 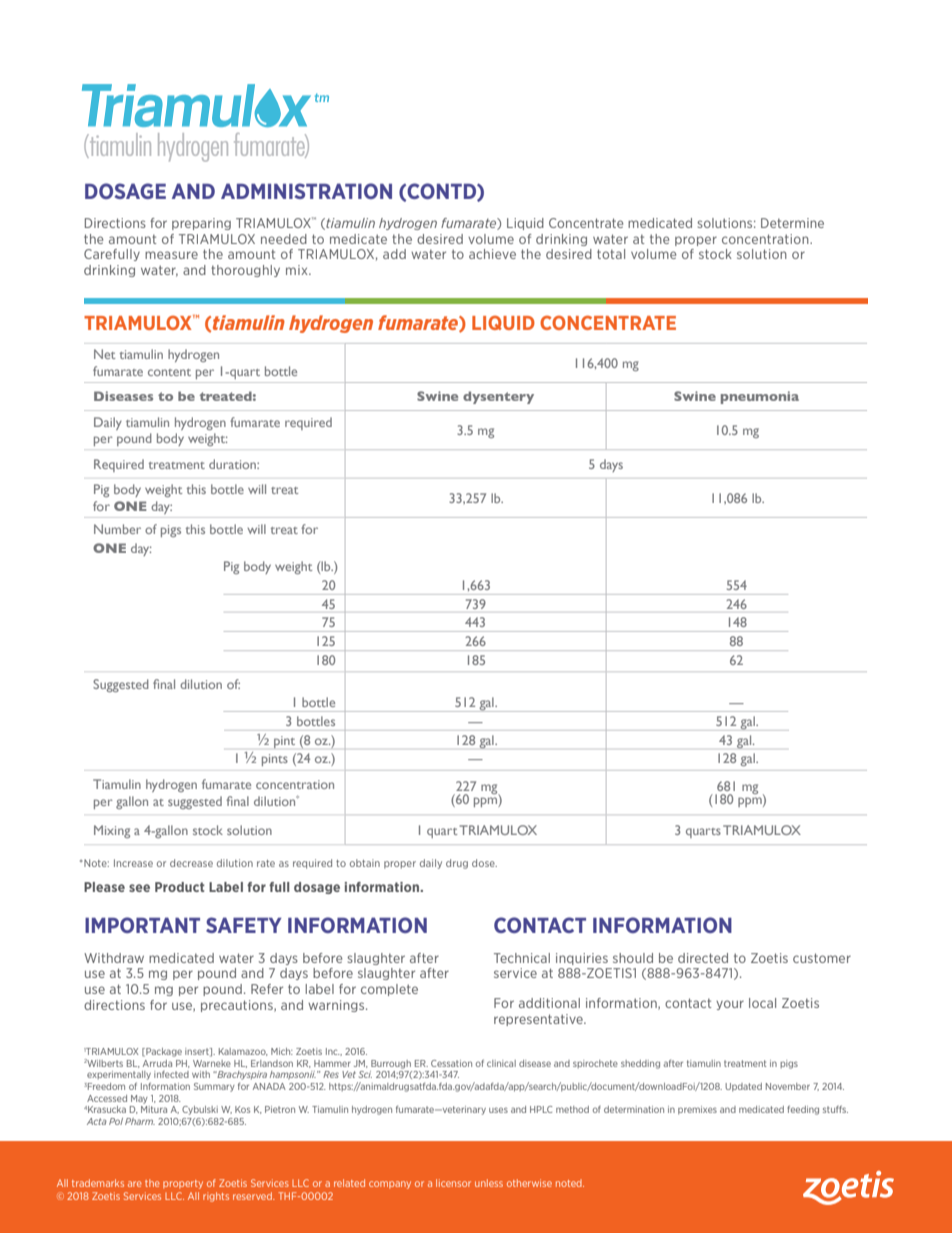 What do you see at coordinates (703, 958) in the document?
I see `directed` at bounding box center [703, 958].
